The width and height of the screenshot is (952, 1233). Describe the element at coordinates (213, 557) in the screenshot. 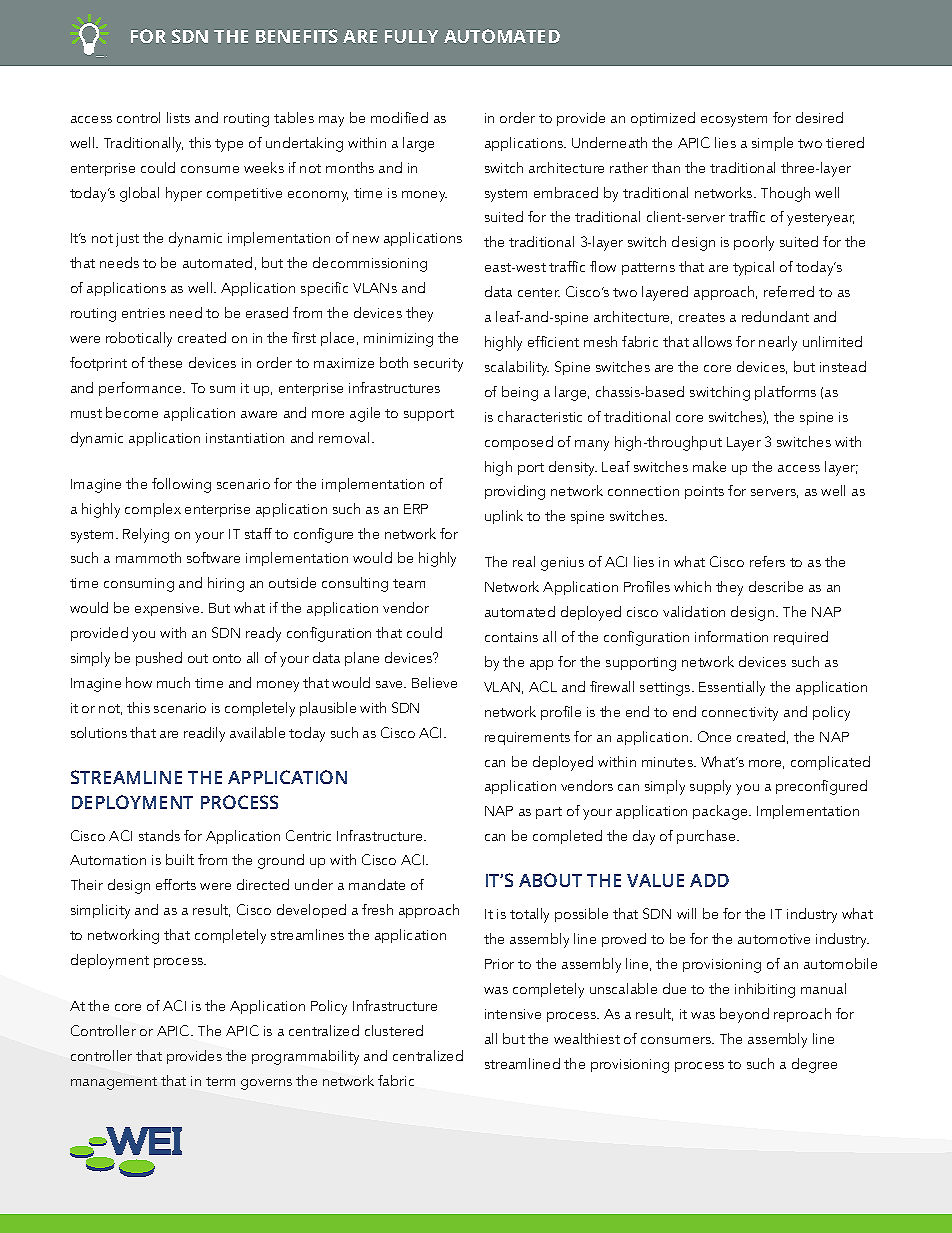

I see `software` at that location.
